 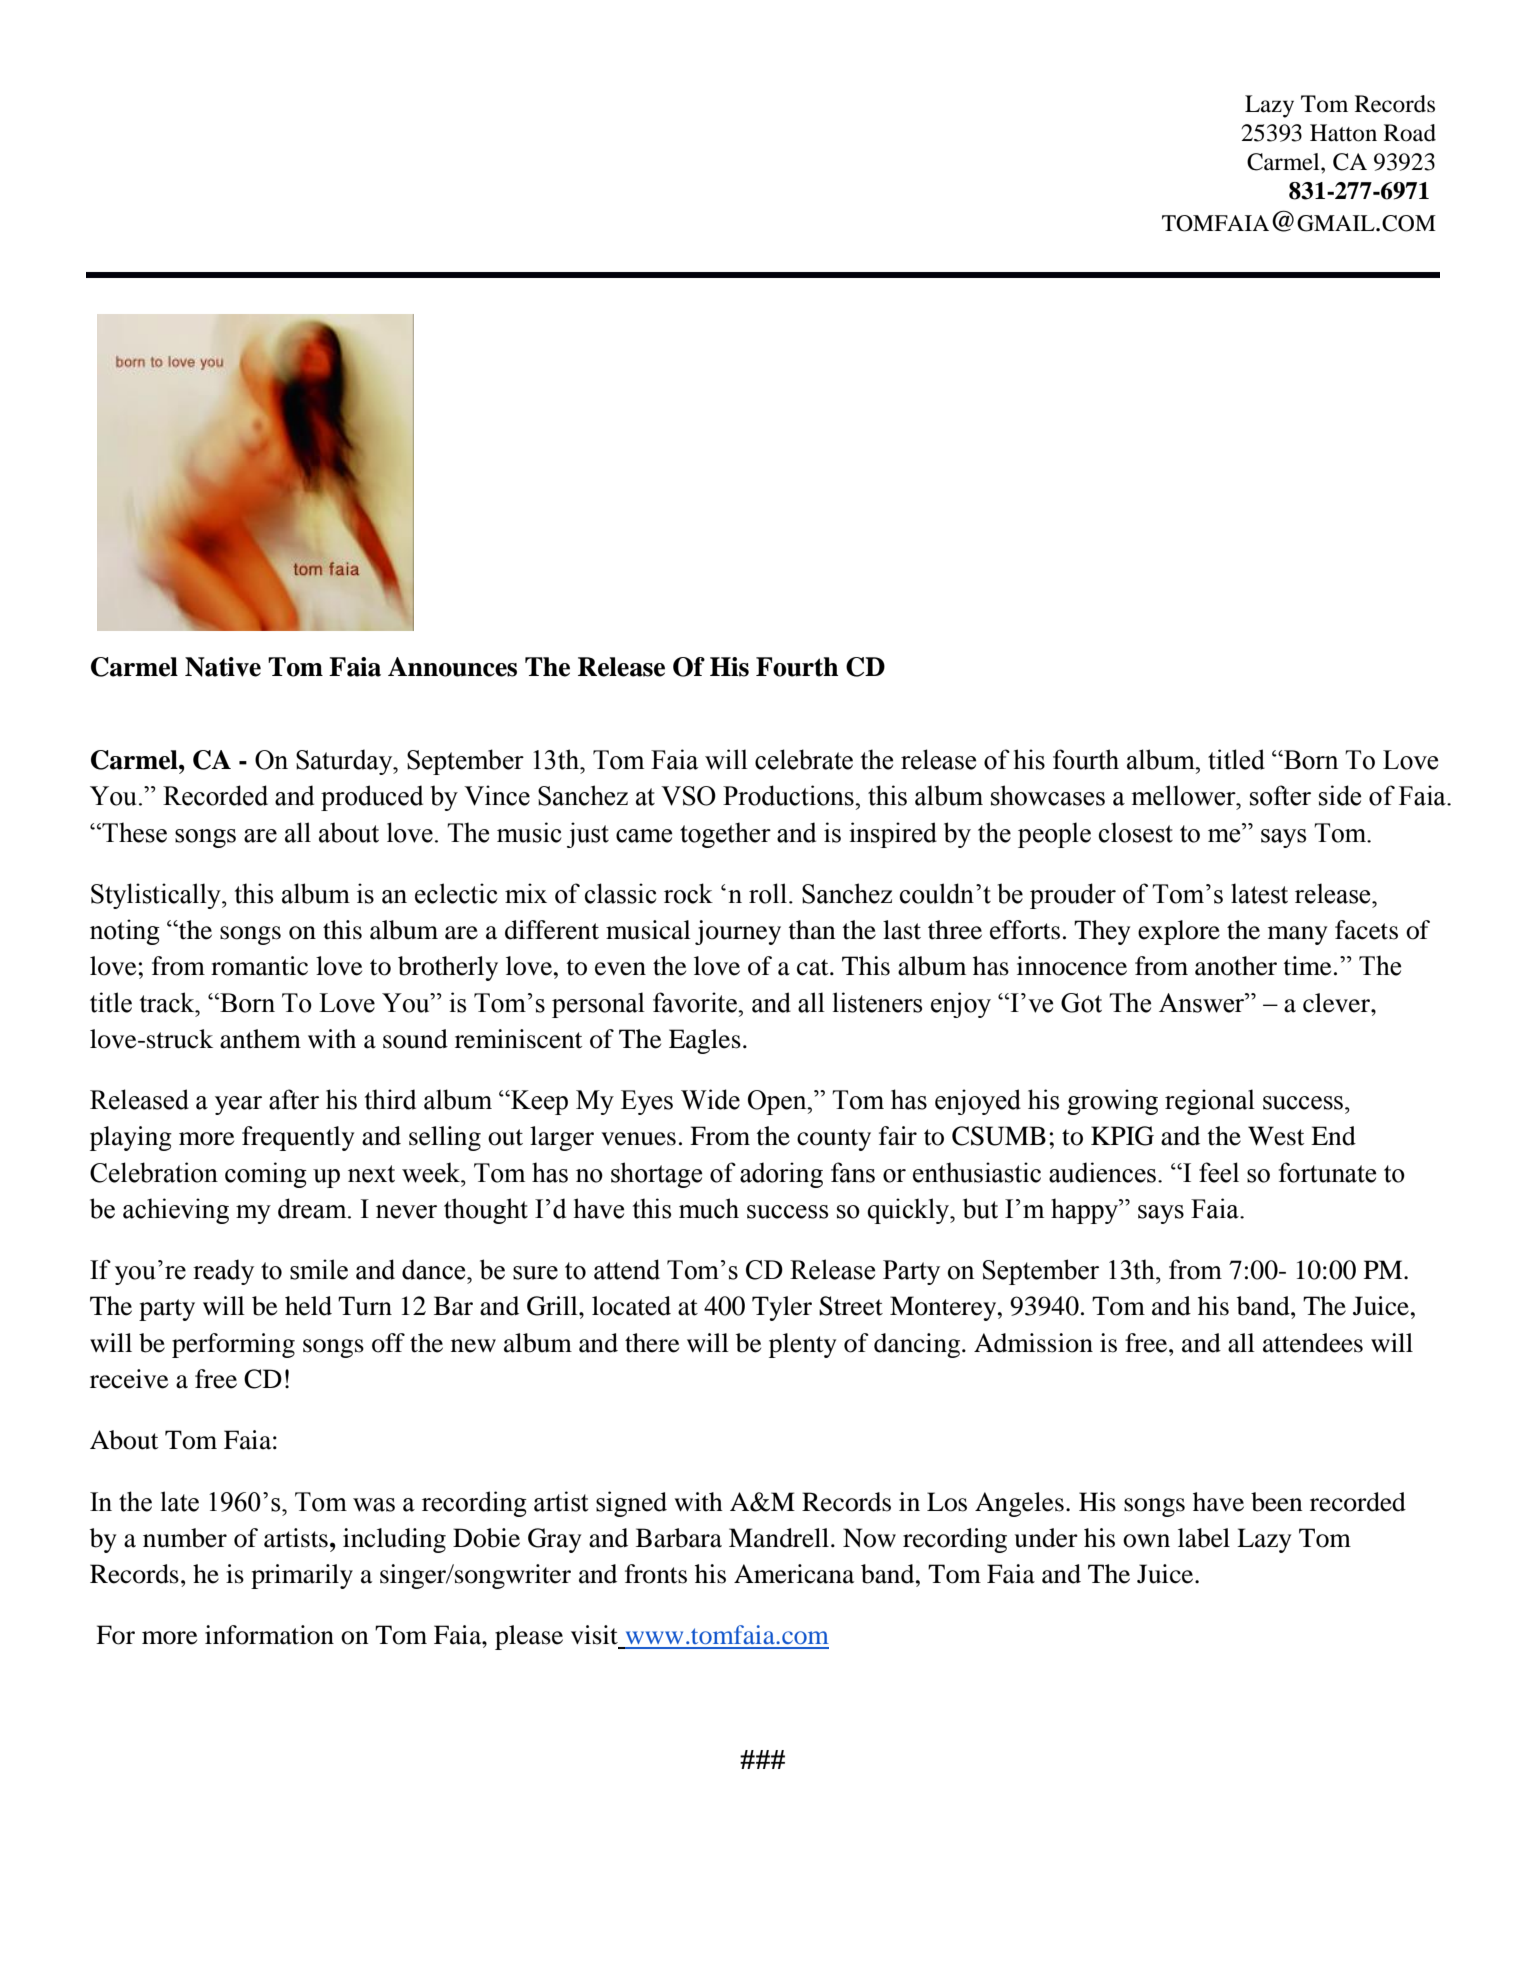 I want to click on Americana, so click(x=794, y=1574).
